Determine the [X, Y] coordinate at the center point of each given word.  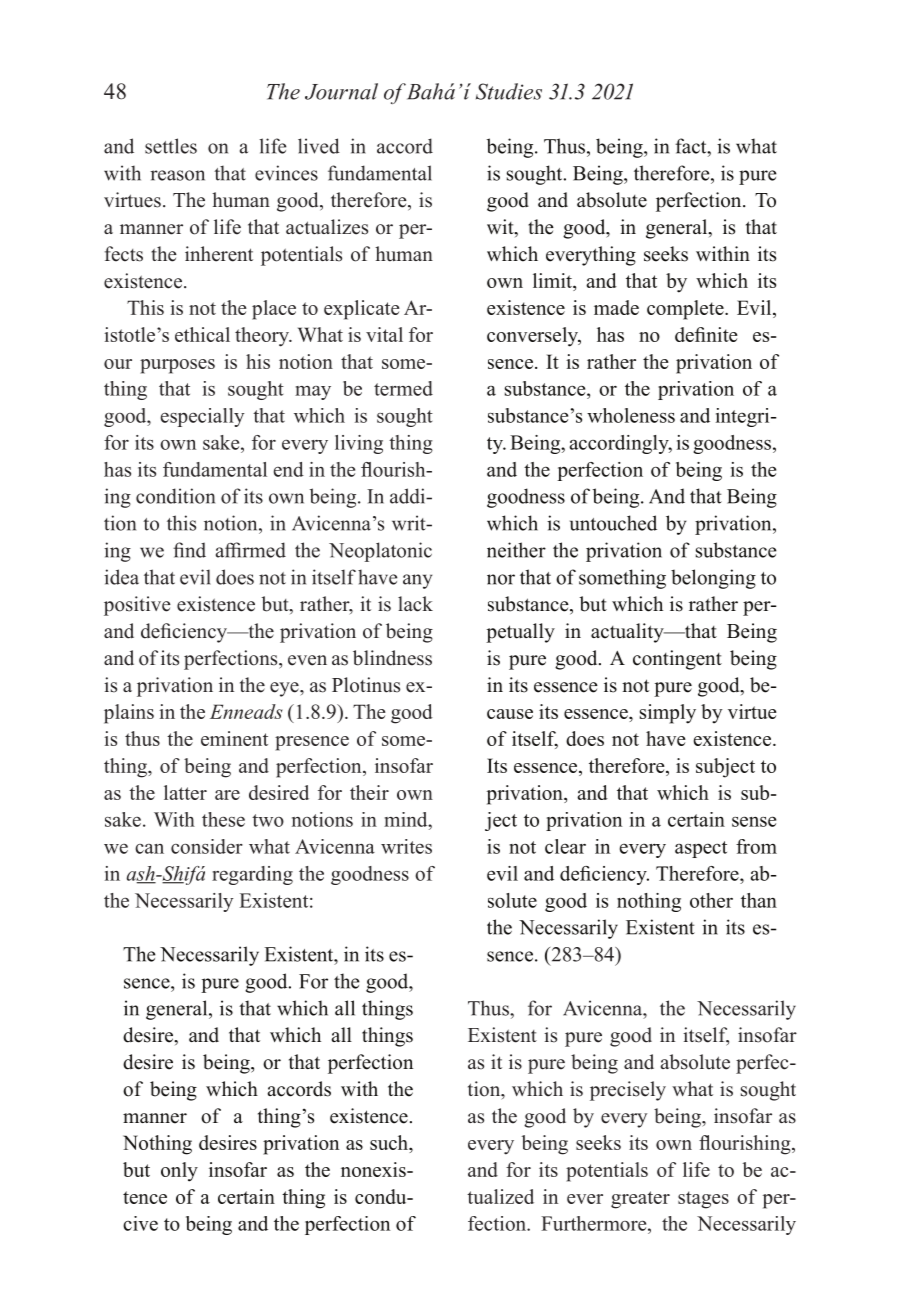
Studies [509, 91]
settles [171, 146]
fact [692, 146]
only [179, 1172]
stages [703, 1200]
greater [640, 1200]
